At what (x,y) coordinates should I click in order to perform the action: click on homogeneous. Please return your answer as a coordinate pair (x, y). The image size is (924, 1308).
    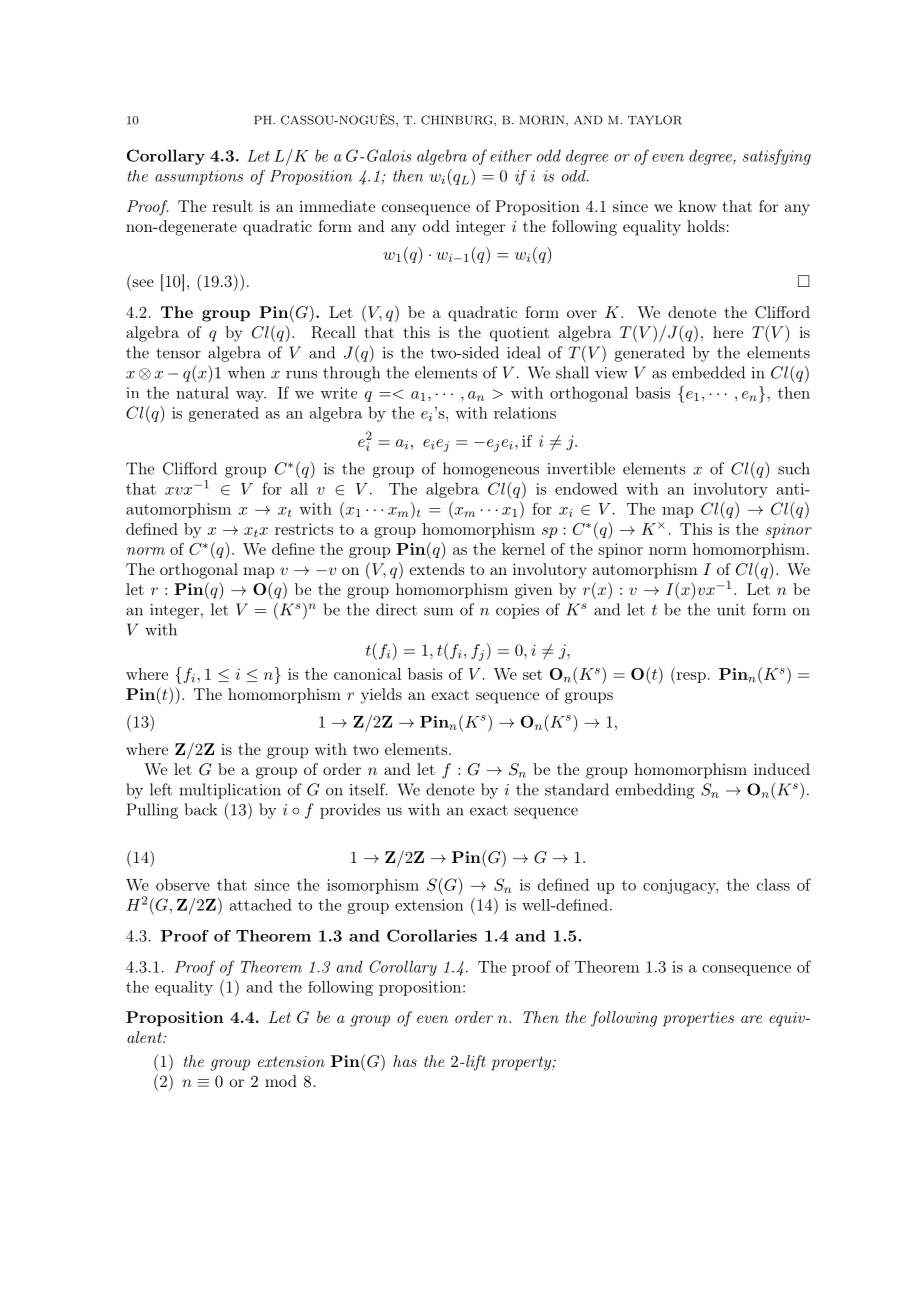
    Looking at the image, I should click on (491, 470).
